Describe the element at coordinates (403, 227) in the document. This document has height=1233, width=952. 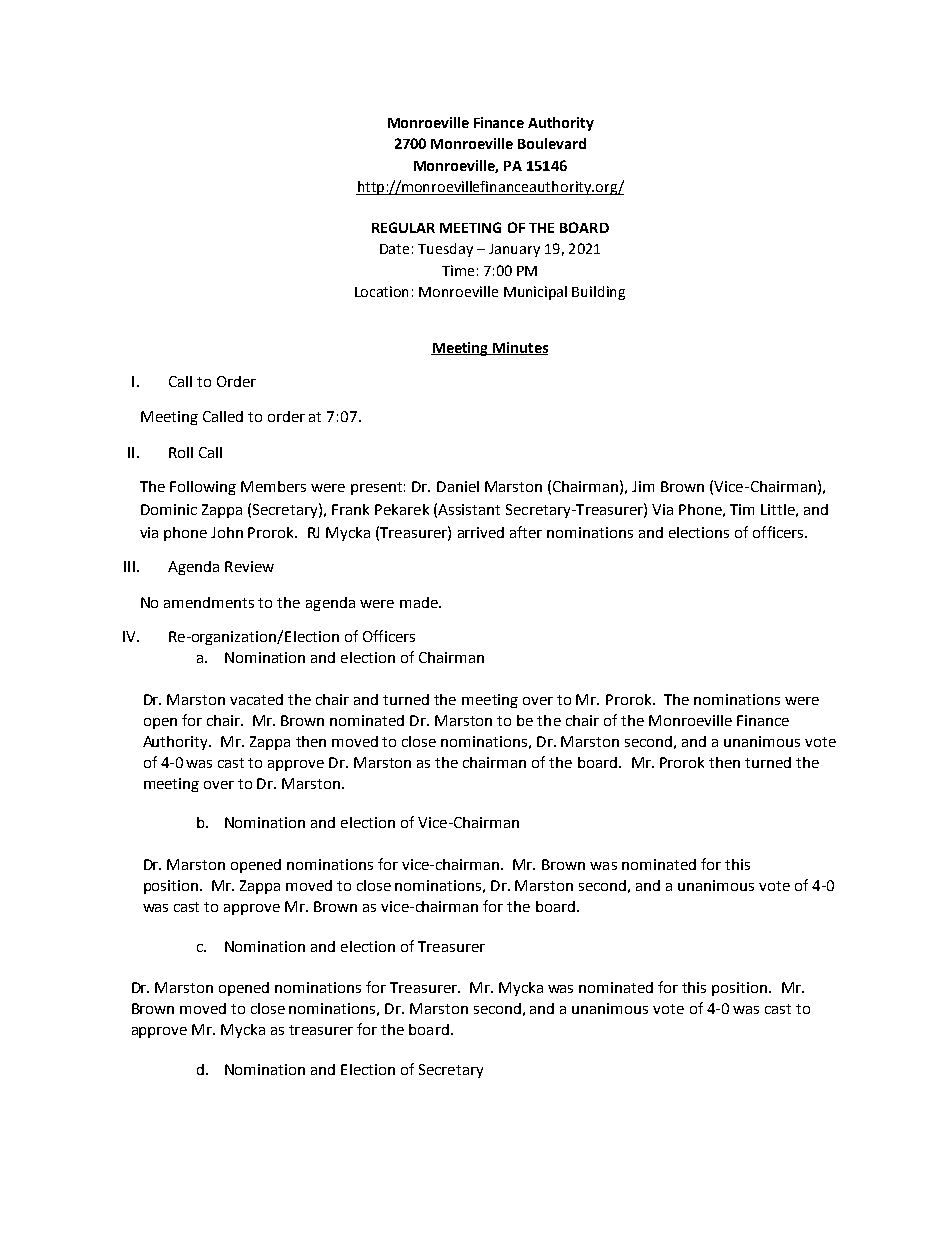
I see `REGULAR` at that location.
